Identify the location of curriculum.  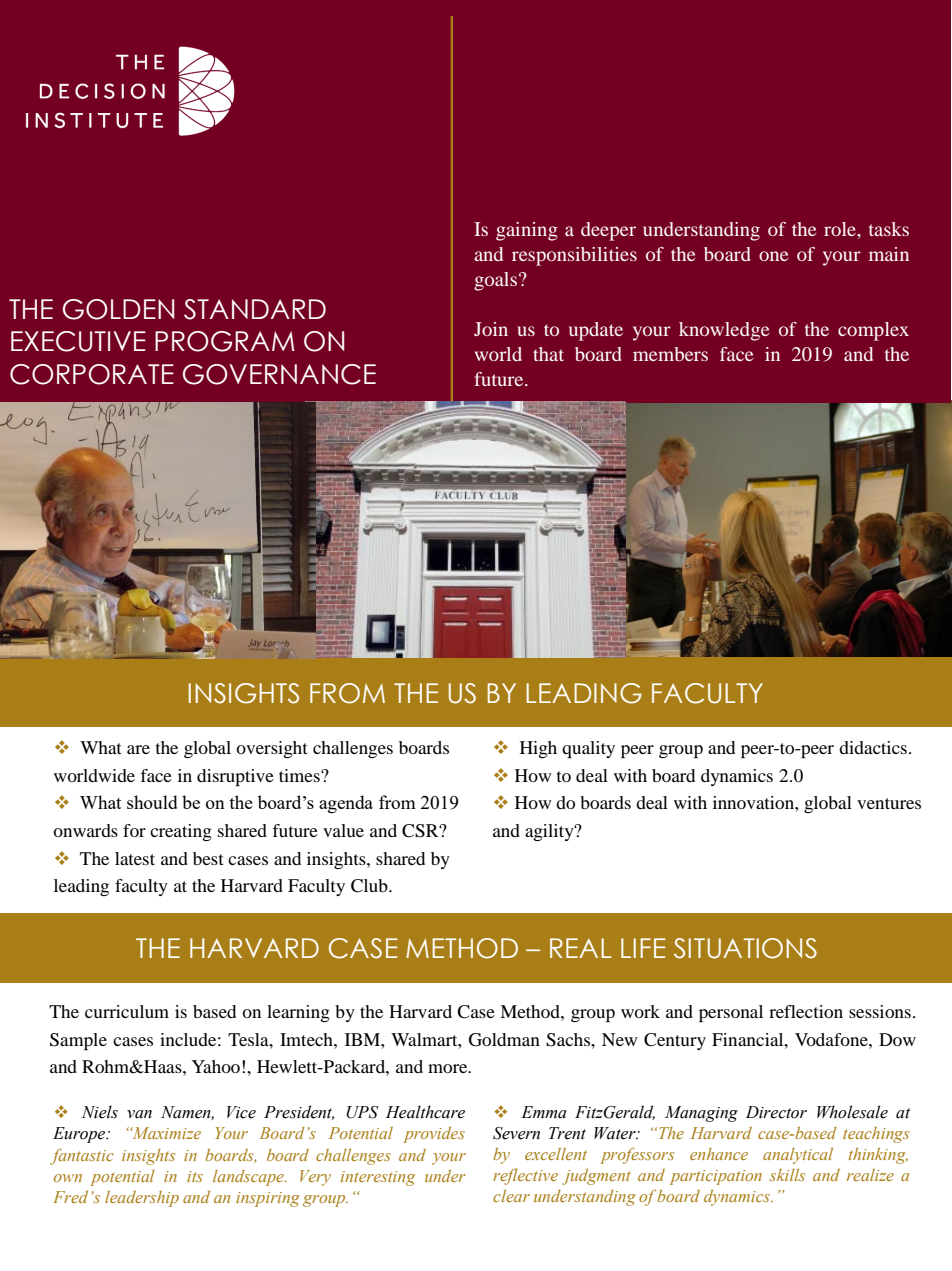
(127, 1011).
